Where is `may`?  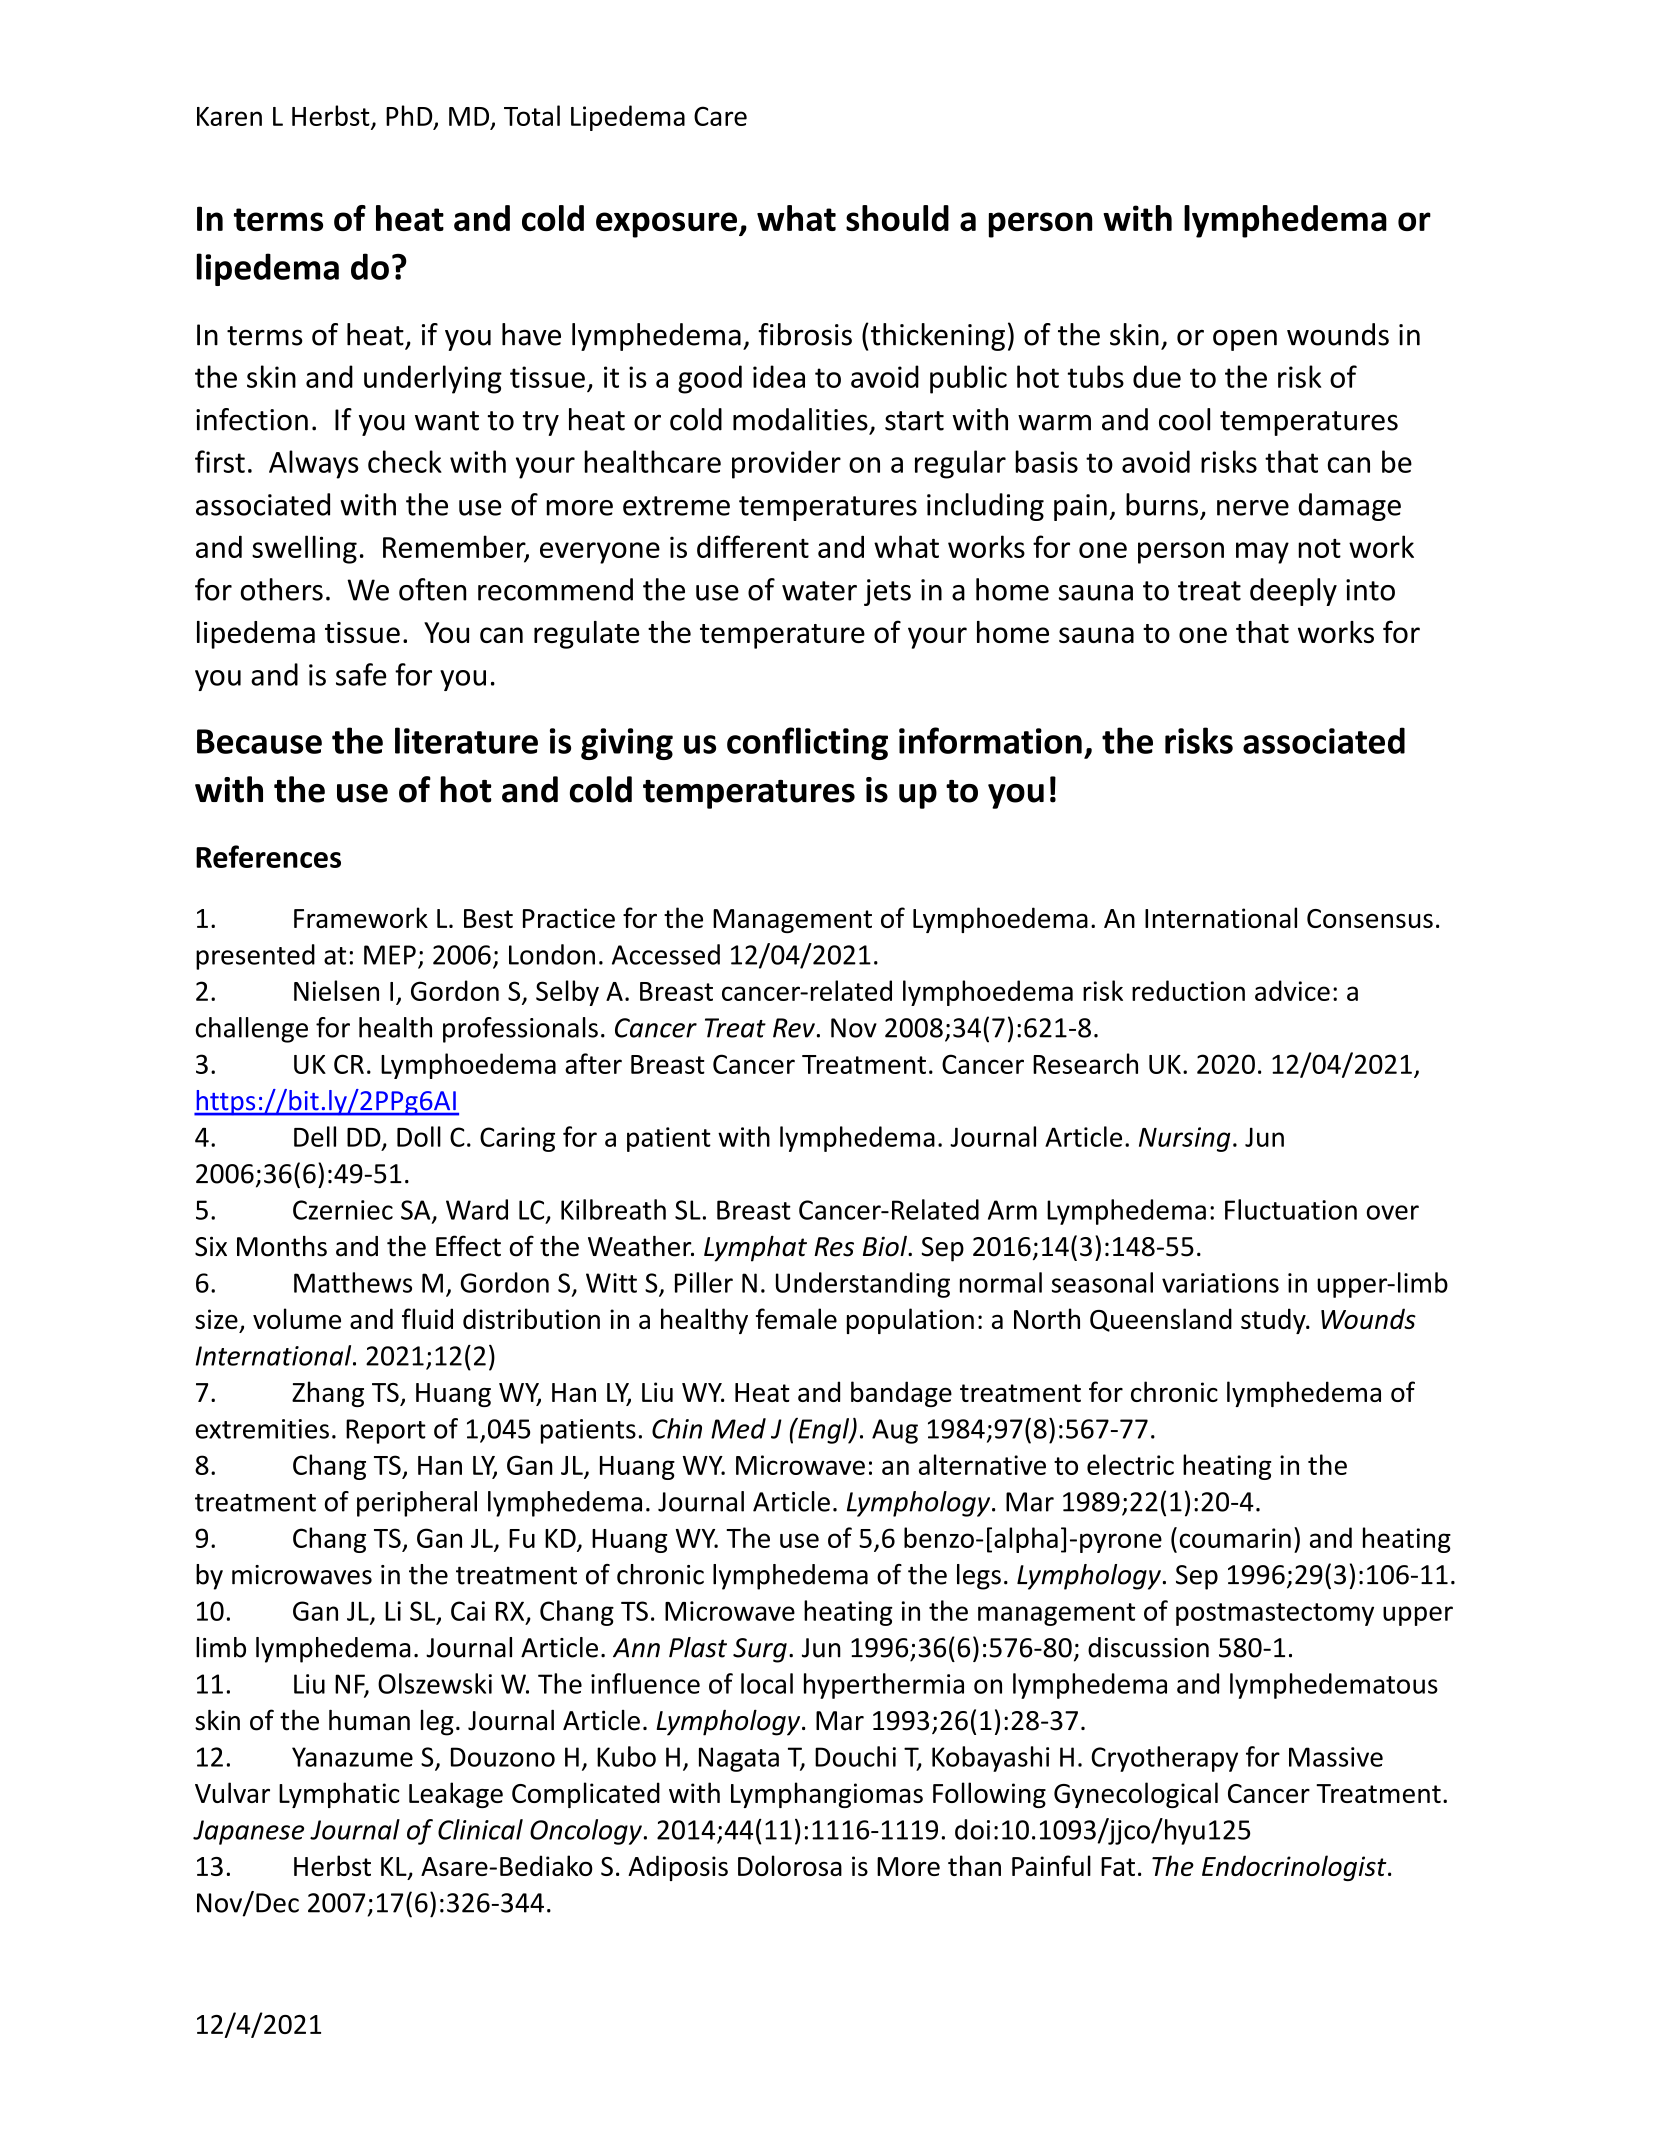 may is located at coordinates (1262, 553).
